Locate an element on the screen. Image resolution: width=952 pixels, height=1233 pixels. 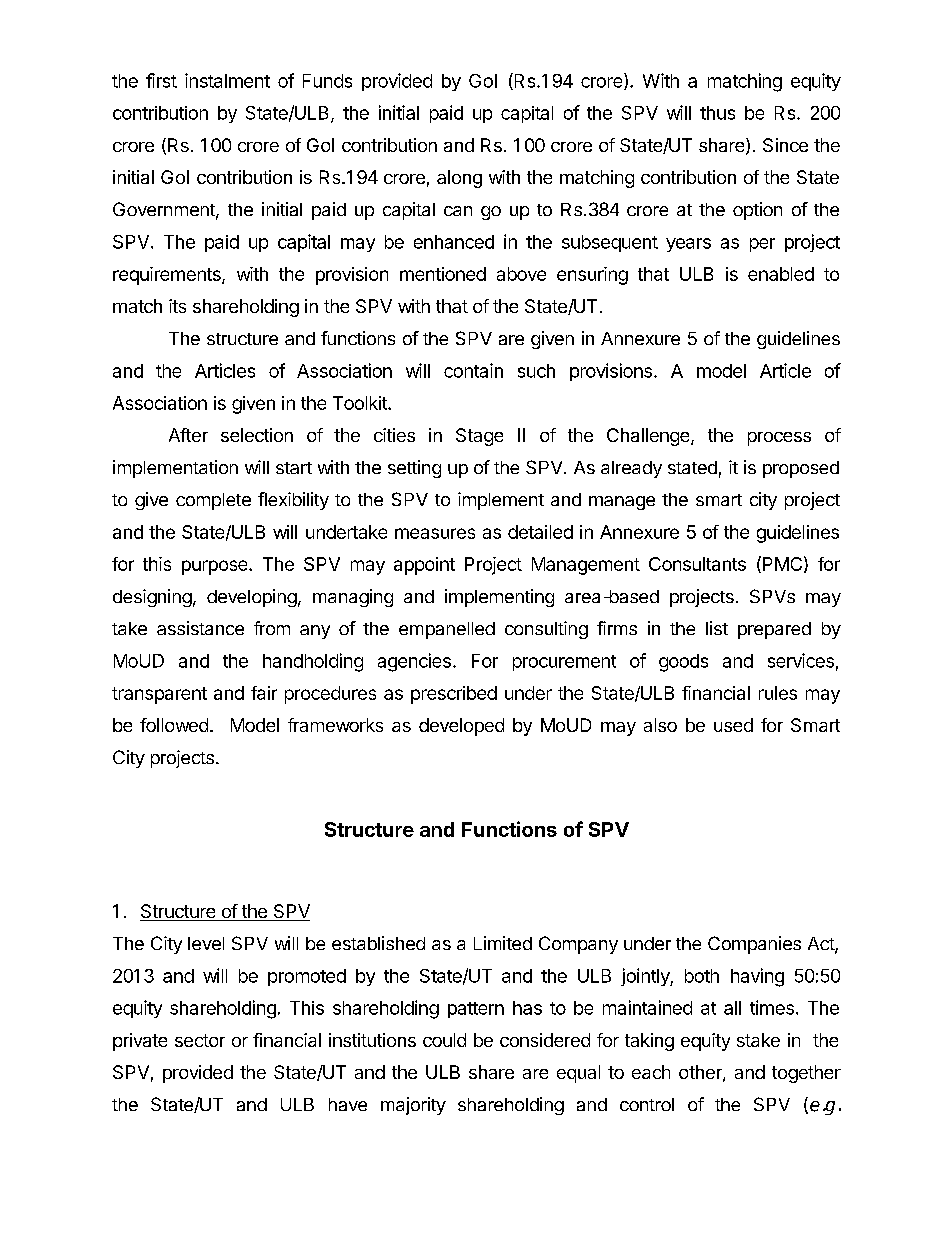
used is located at coordinates (733, 725).
